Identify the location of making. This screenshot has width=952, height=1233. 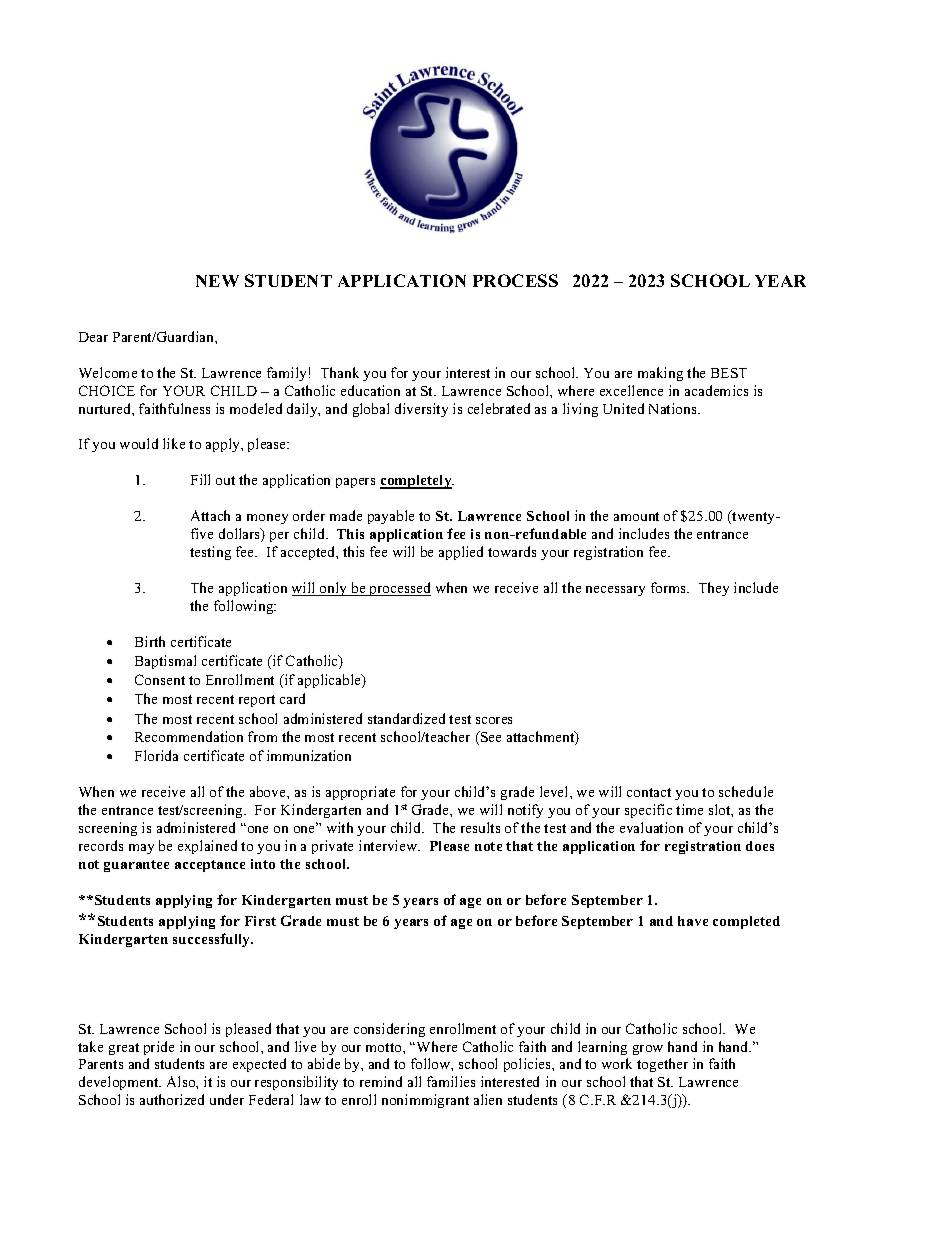
(660, 374).
